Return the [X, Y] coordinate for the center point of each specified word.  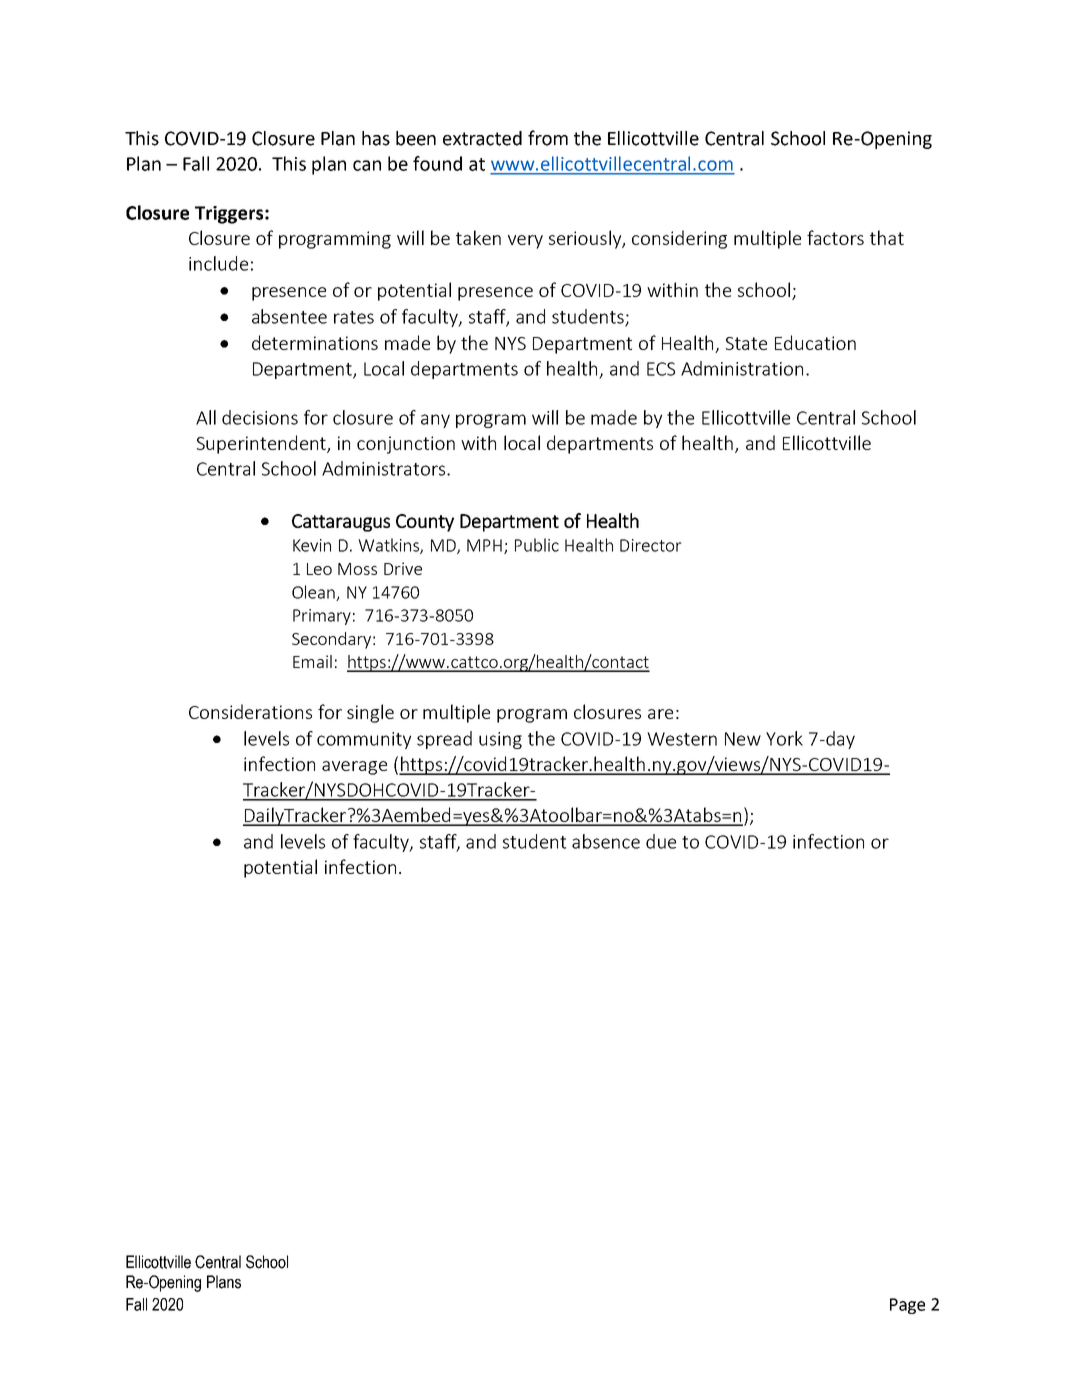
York [784, 738]
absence [606, 841]
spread [444, 740]
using [500, 740]
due [661, 841]
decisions [260, 417]
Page [907, 1306]
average [354, 768]
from [548, 138]
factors [835, 237]
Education [815, 342]
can [367, 165]
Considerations [250, 711]
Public [537, 545]
